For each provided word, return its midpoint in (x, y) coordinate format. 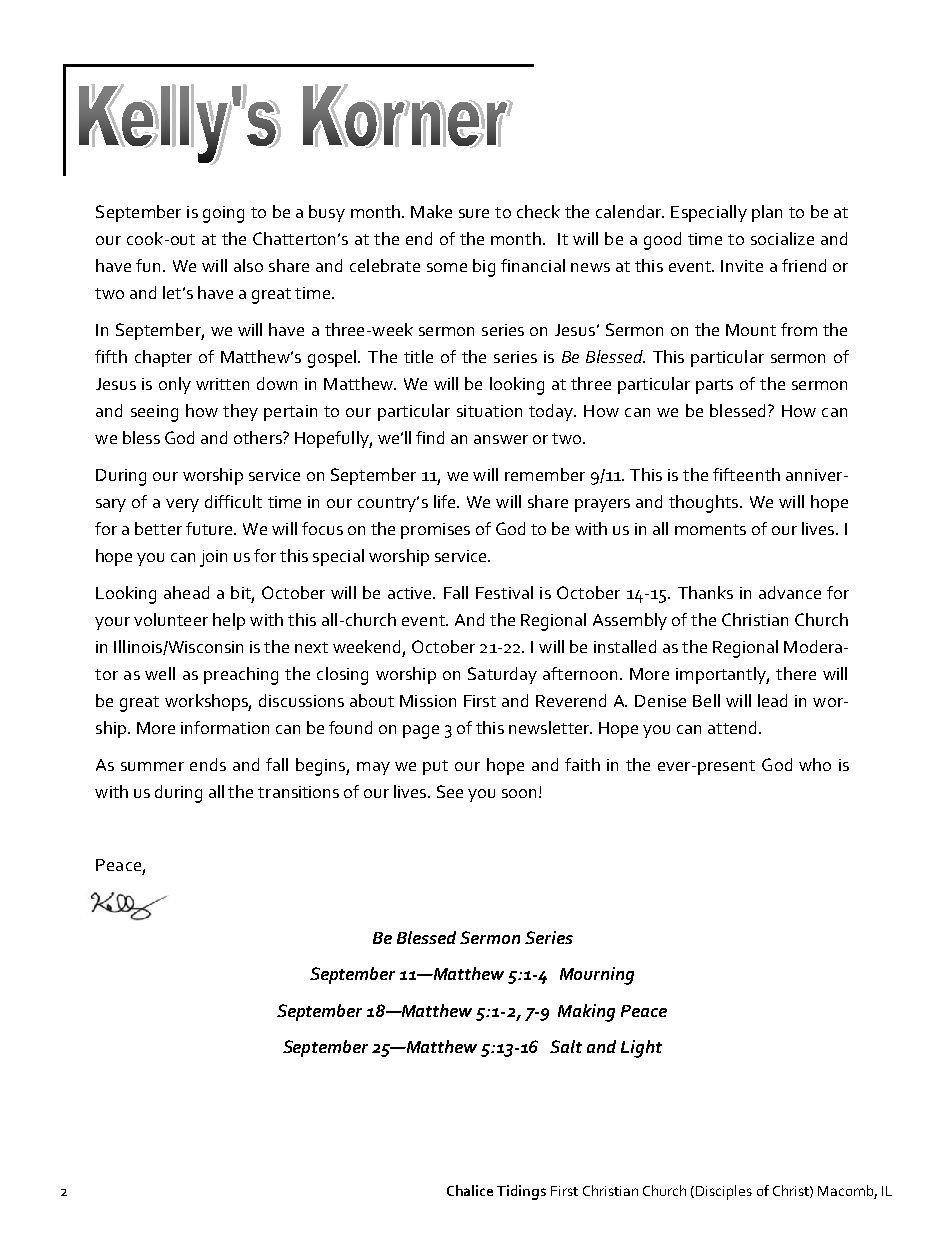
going (223, 214)
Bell (706, 700)
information (225, 727)
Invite (742, 266)
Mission (428, 701)
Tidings (521, 1192)
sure (474, 213)
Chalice (470, 1190)
